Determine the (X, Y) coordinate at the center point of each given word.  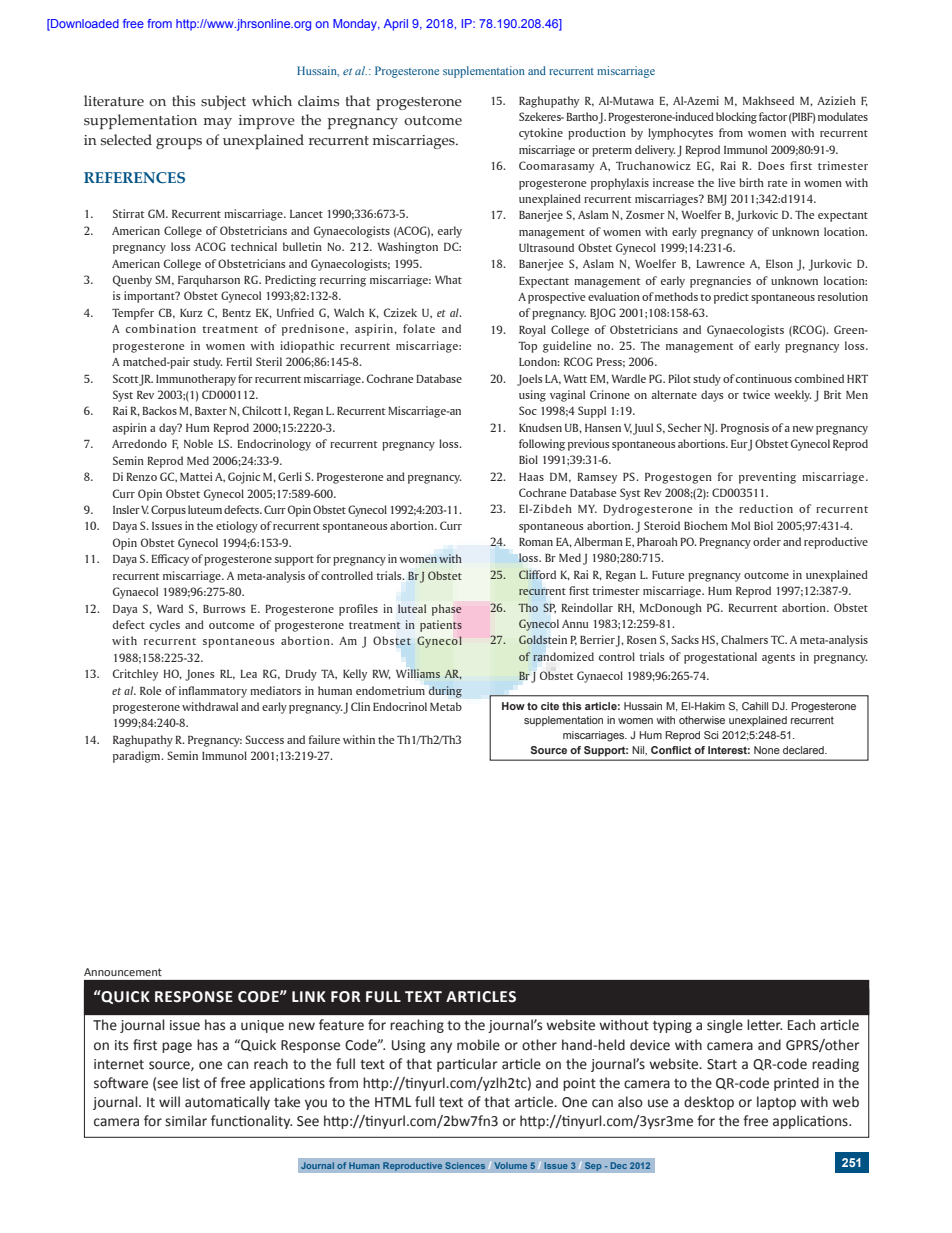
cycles (165, 626)
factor (773, 116)
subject (223, 102)
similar (186, 1121)
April (396, 25)
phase (447, 610)
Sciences (465, 1165)
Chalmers (744, 639)
